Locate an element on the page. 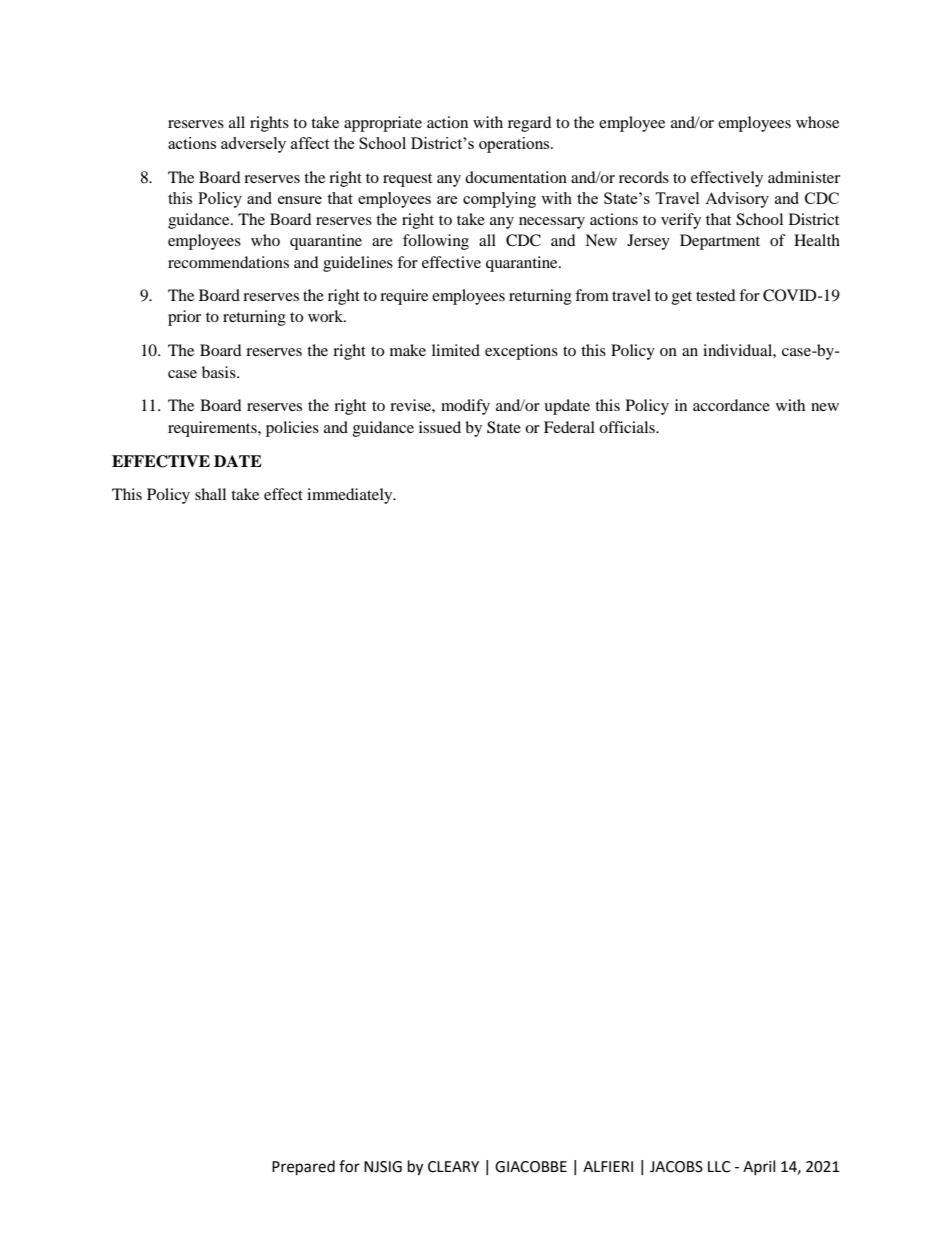  LLC is located at coordinates (719, 1167).
